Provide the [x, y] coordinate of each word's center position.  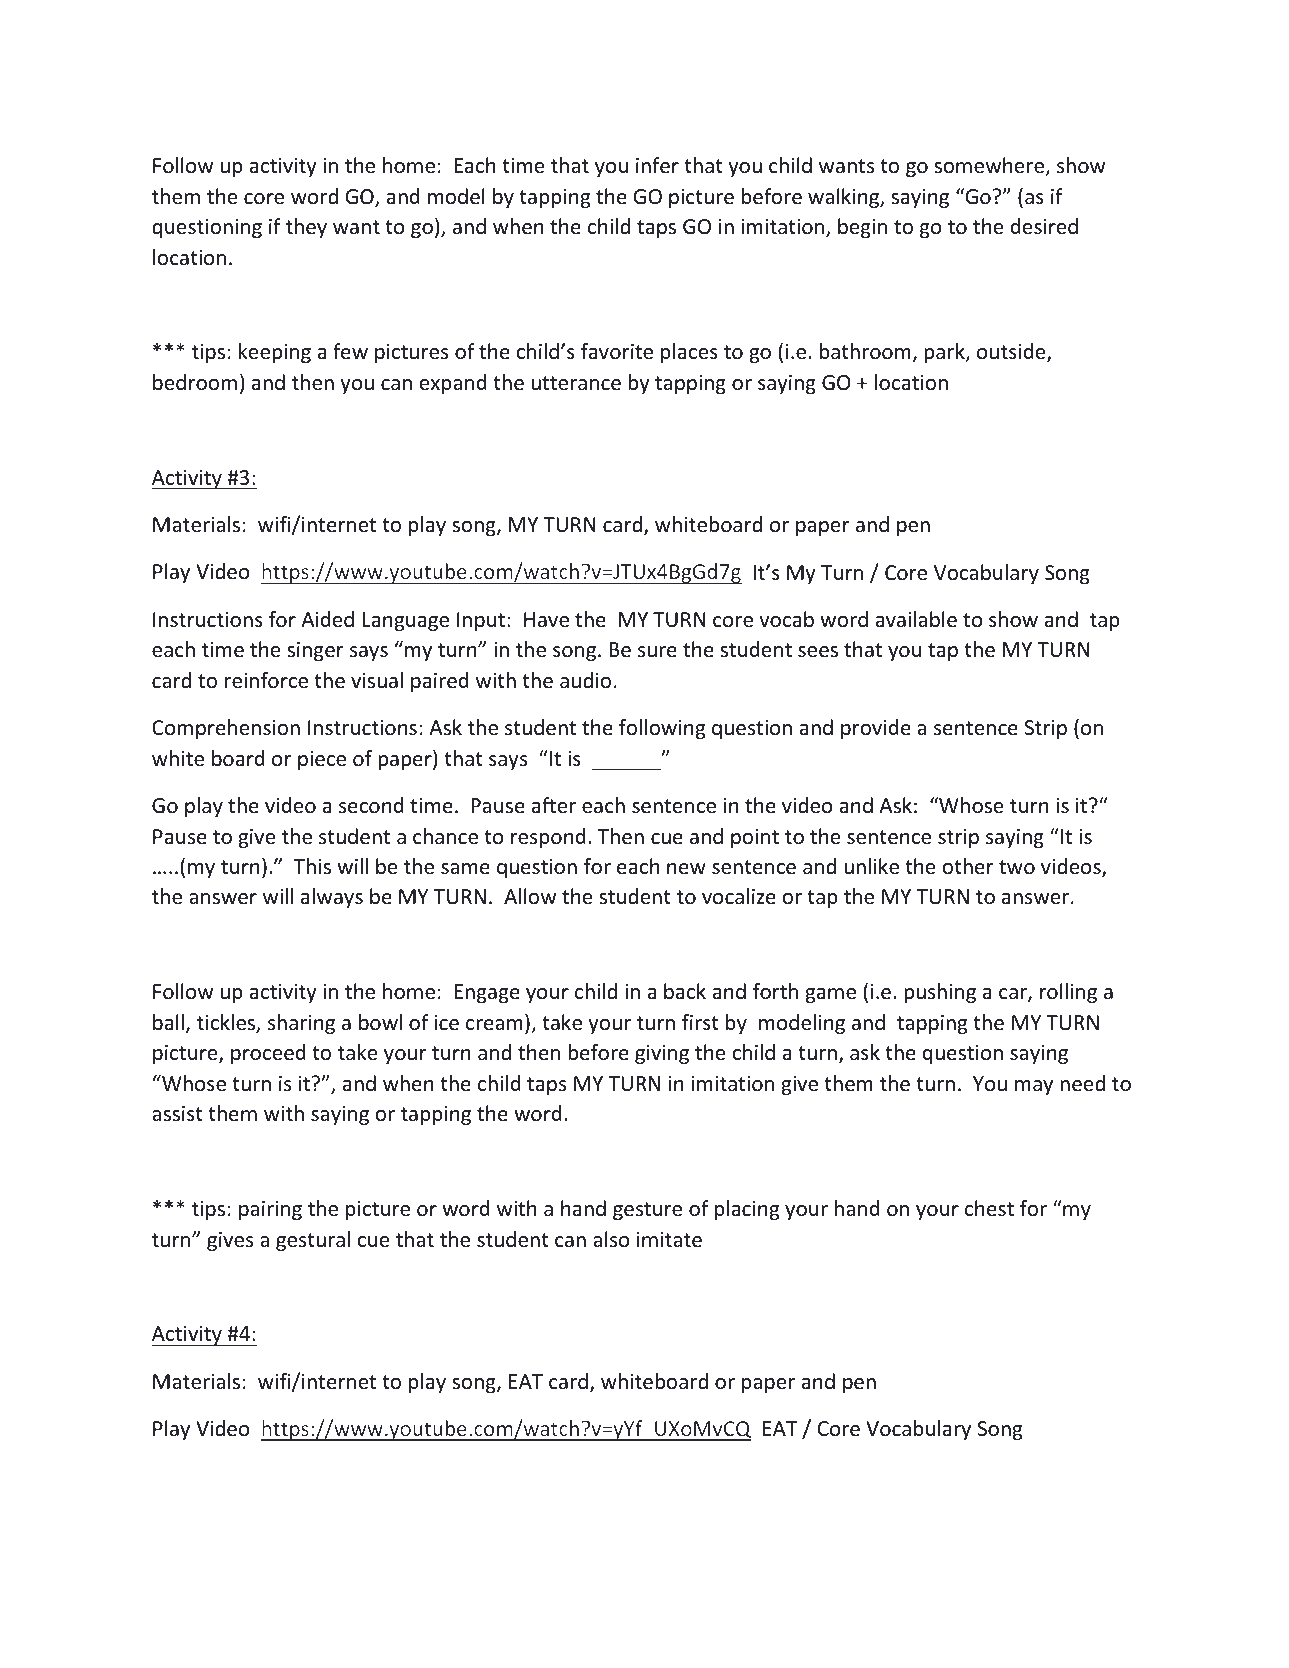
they [306, 228]
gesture [647, 1211]
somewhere [990, 166]
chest [989, 1208]
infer [657, 165]
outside [1012, 353]
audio [585, 680]
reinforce [266, 680]
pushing [940, 993]
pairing [270, 1210]
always [332, 898]
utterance [576, 383]
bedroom [195, 382]
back [685, 991]
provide [876, 729]
